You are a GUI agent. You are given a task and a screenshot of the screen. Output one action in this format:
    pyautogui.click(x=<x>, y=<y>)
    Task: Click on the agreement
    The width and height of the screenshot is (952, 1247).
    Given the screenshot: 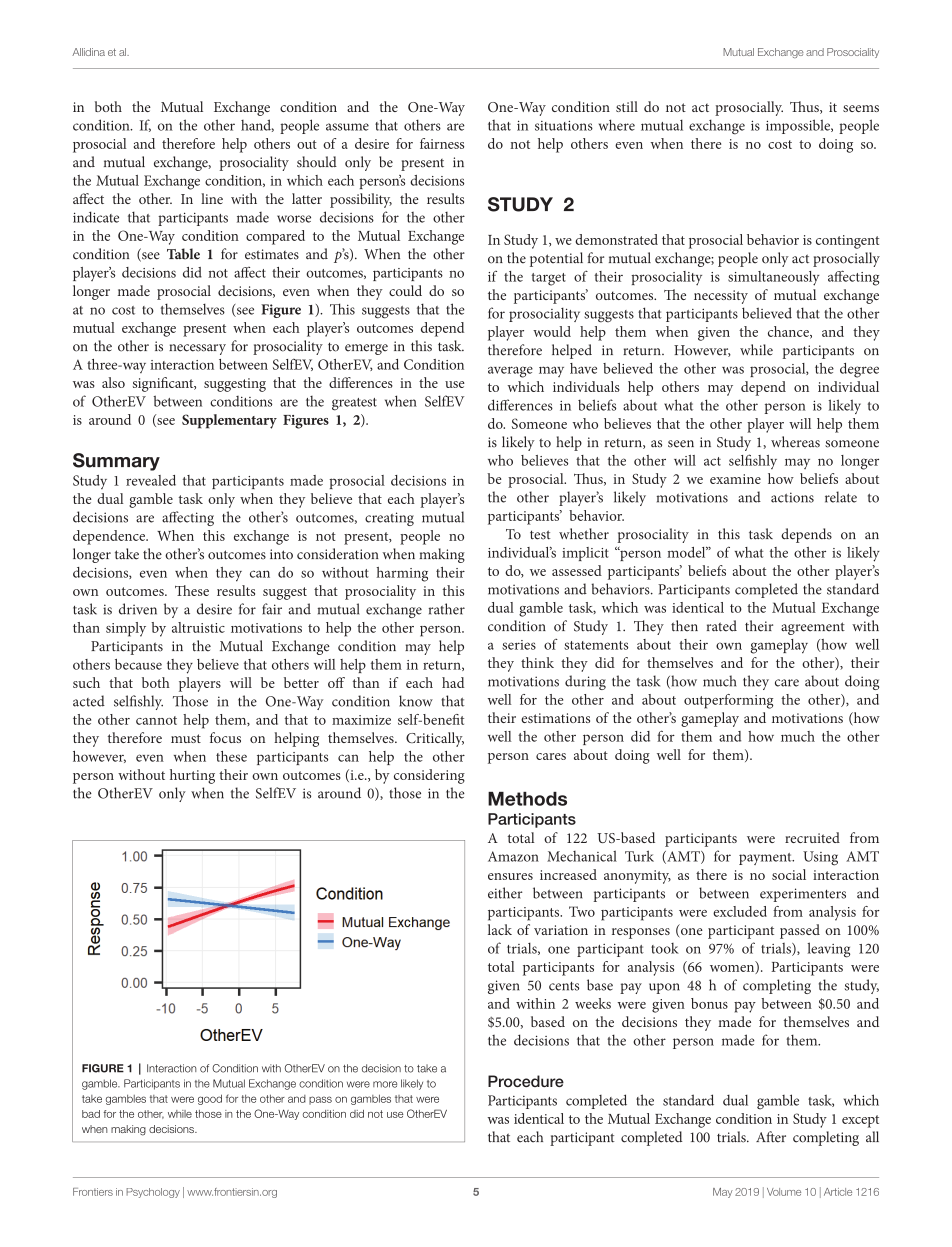 What is the action you would take?
    pyautogui.click(x=813, y=628)
